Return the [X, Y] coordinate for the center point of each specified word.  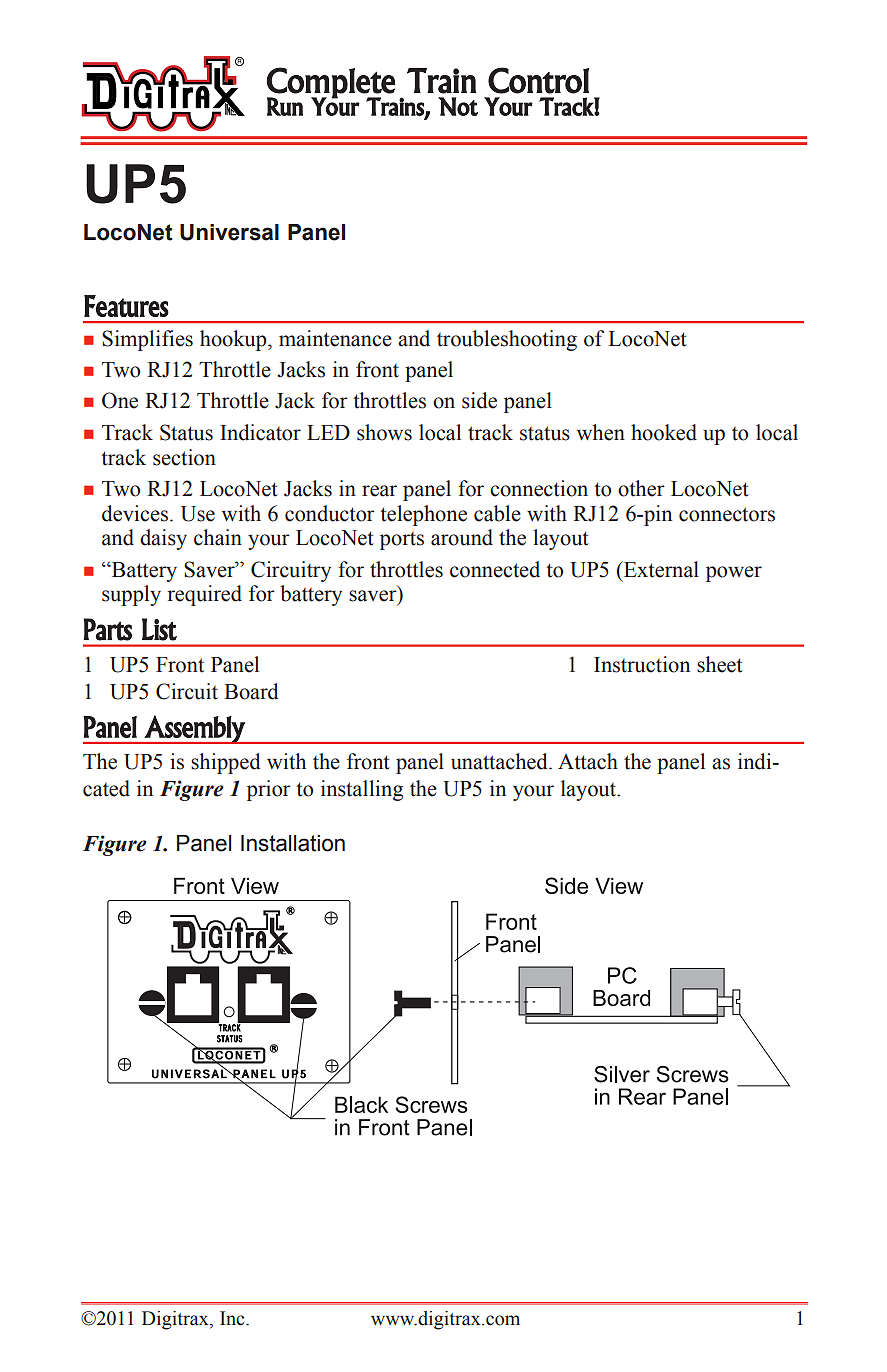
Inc [233, 1318]
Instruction [642, 664]
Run [285, 106]
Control [538, 80]
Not [458, 106]
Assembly [195, 729]
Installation [293, 843]
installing [362, 790]
